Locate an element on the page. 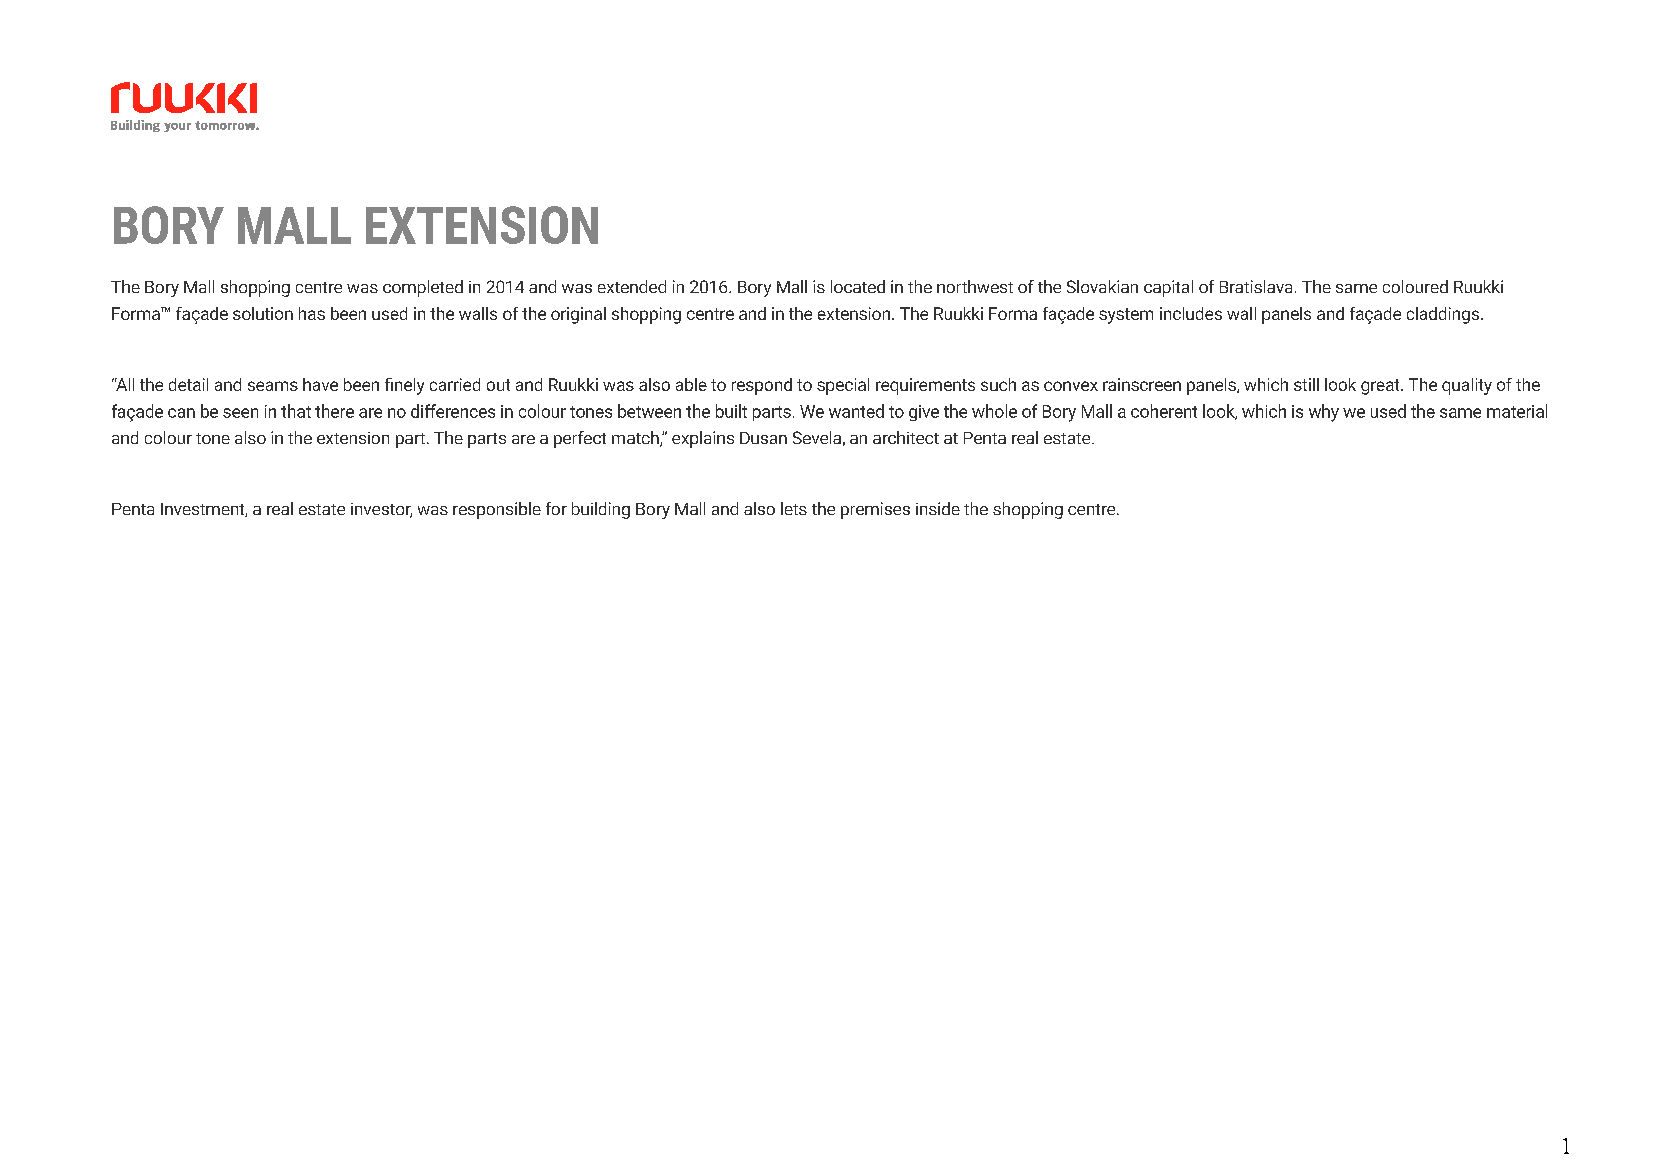  inside is located at coordinates (938, 508).
